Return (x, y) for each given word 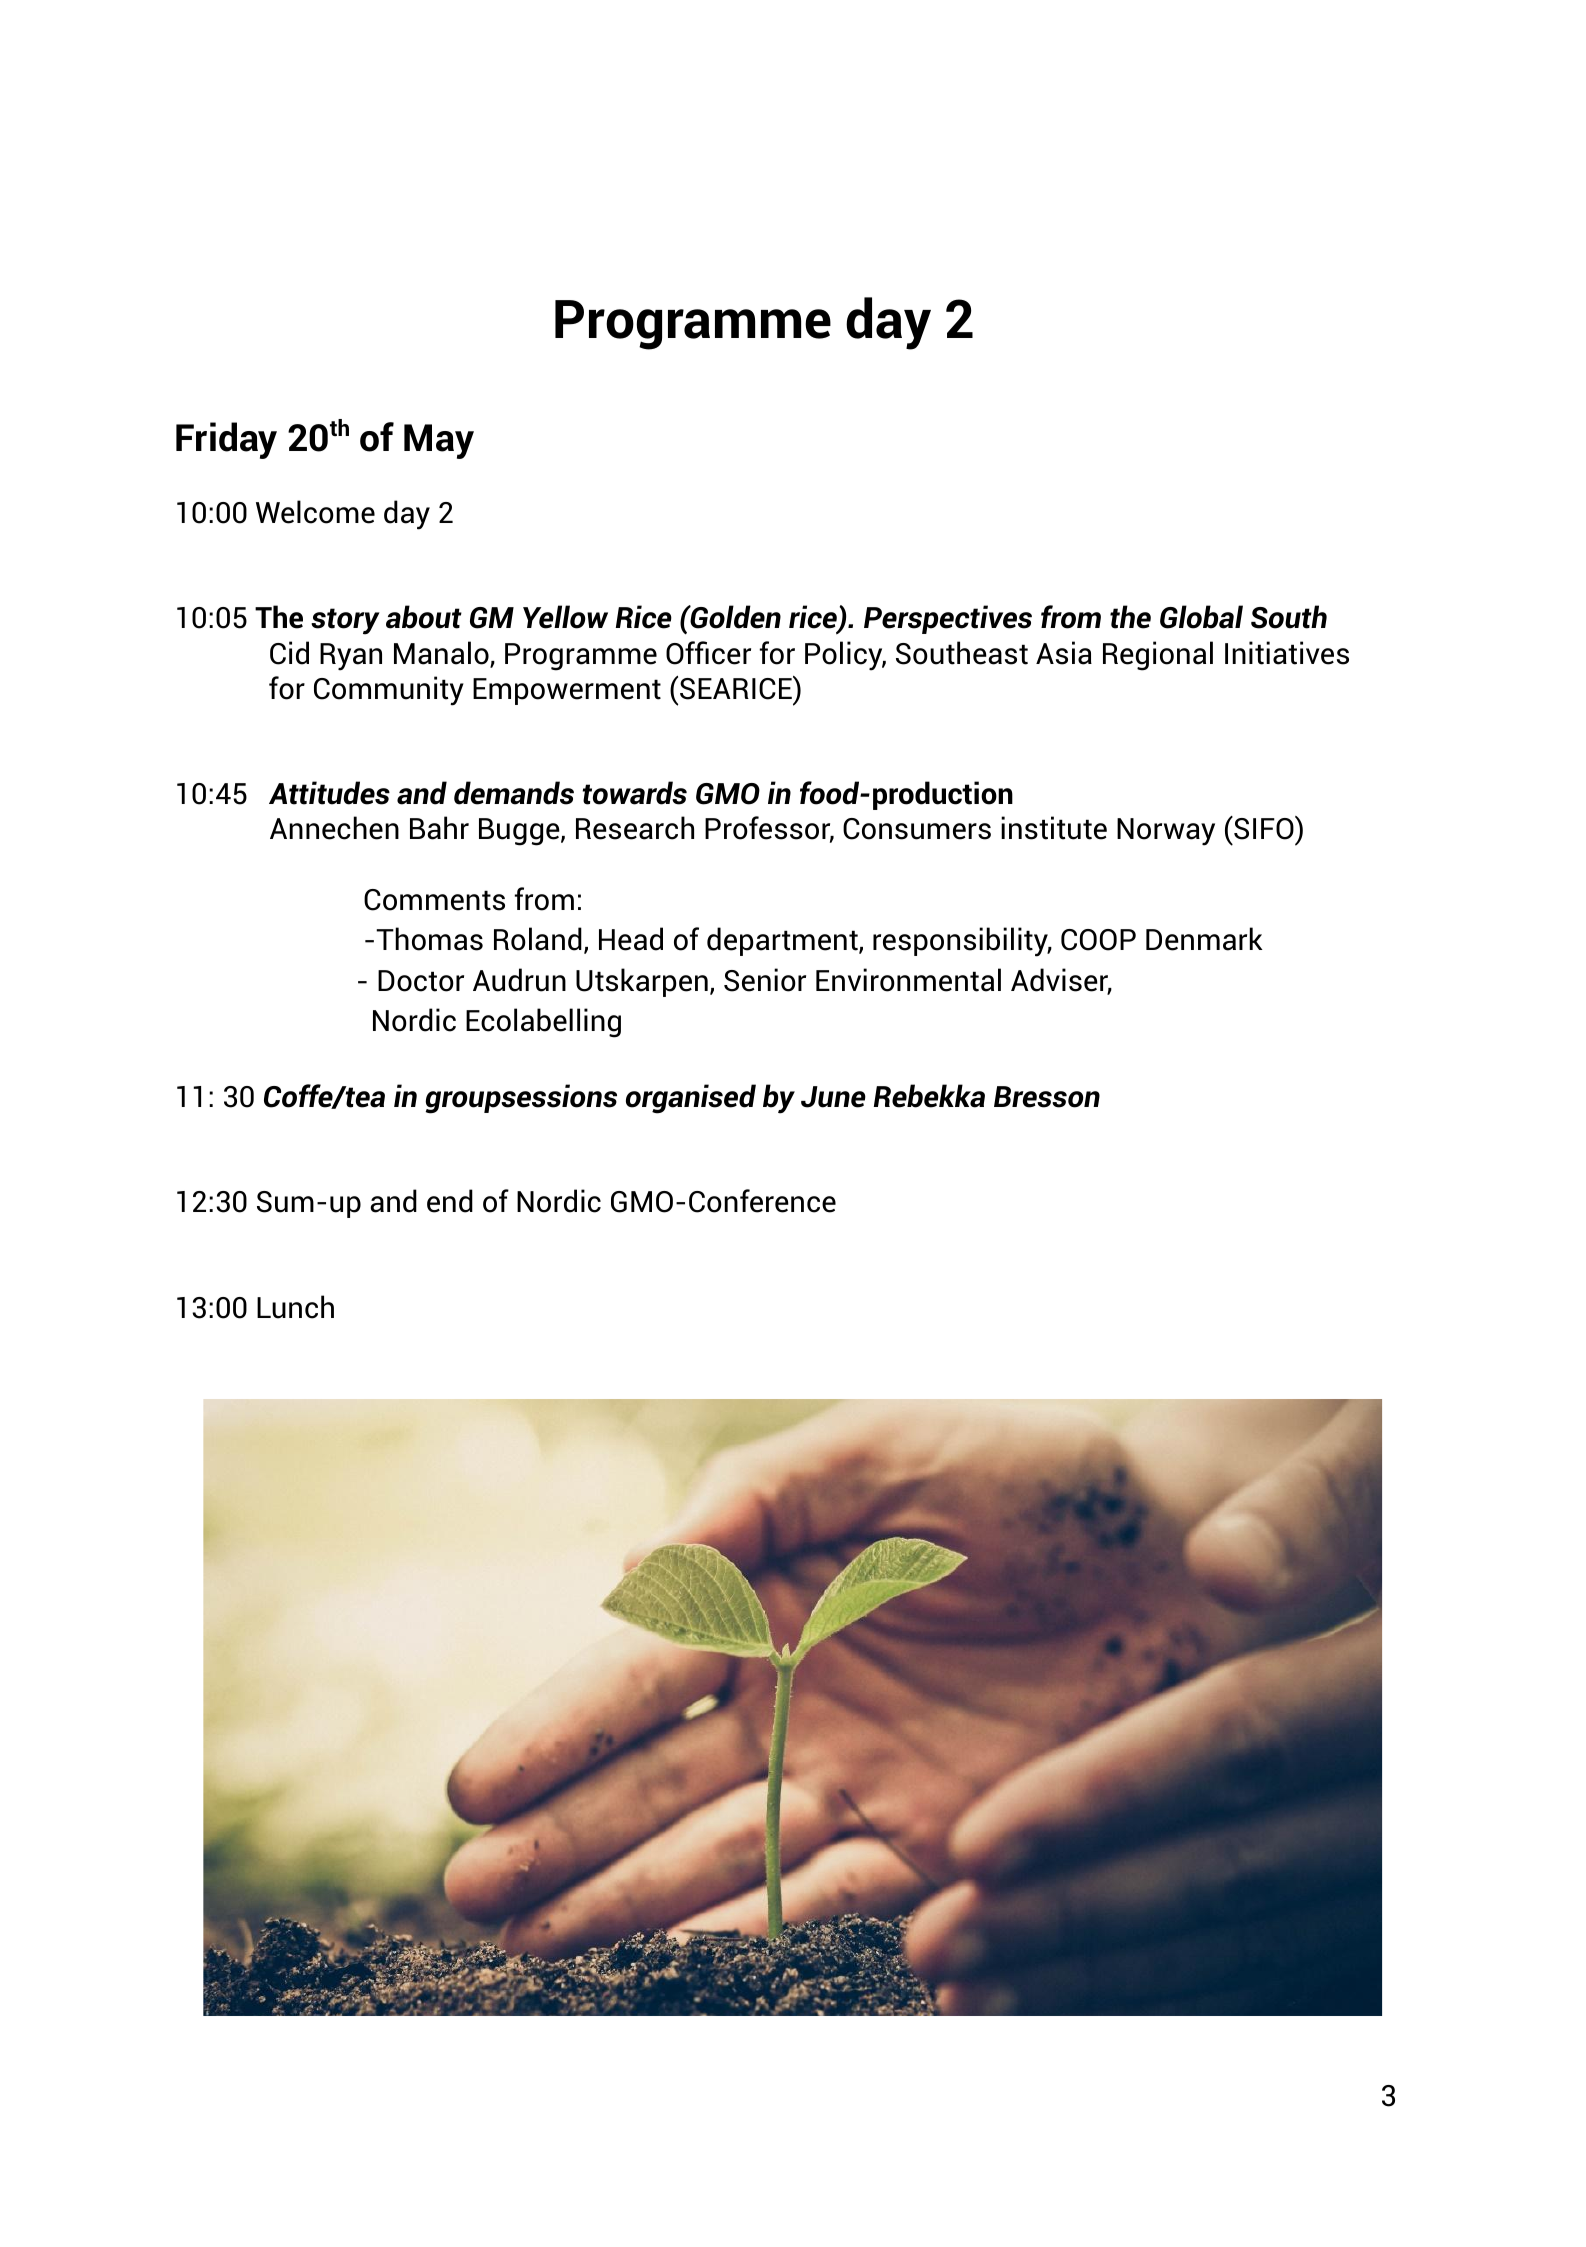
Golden (734, 617)
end (450, 1201)
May (439, 441)
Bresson (1047, 1097)
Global (1201, 617)
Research (635, 828)
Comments (434, 900)
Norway (1166, 832)
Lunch (295, 1307)
